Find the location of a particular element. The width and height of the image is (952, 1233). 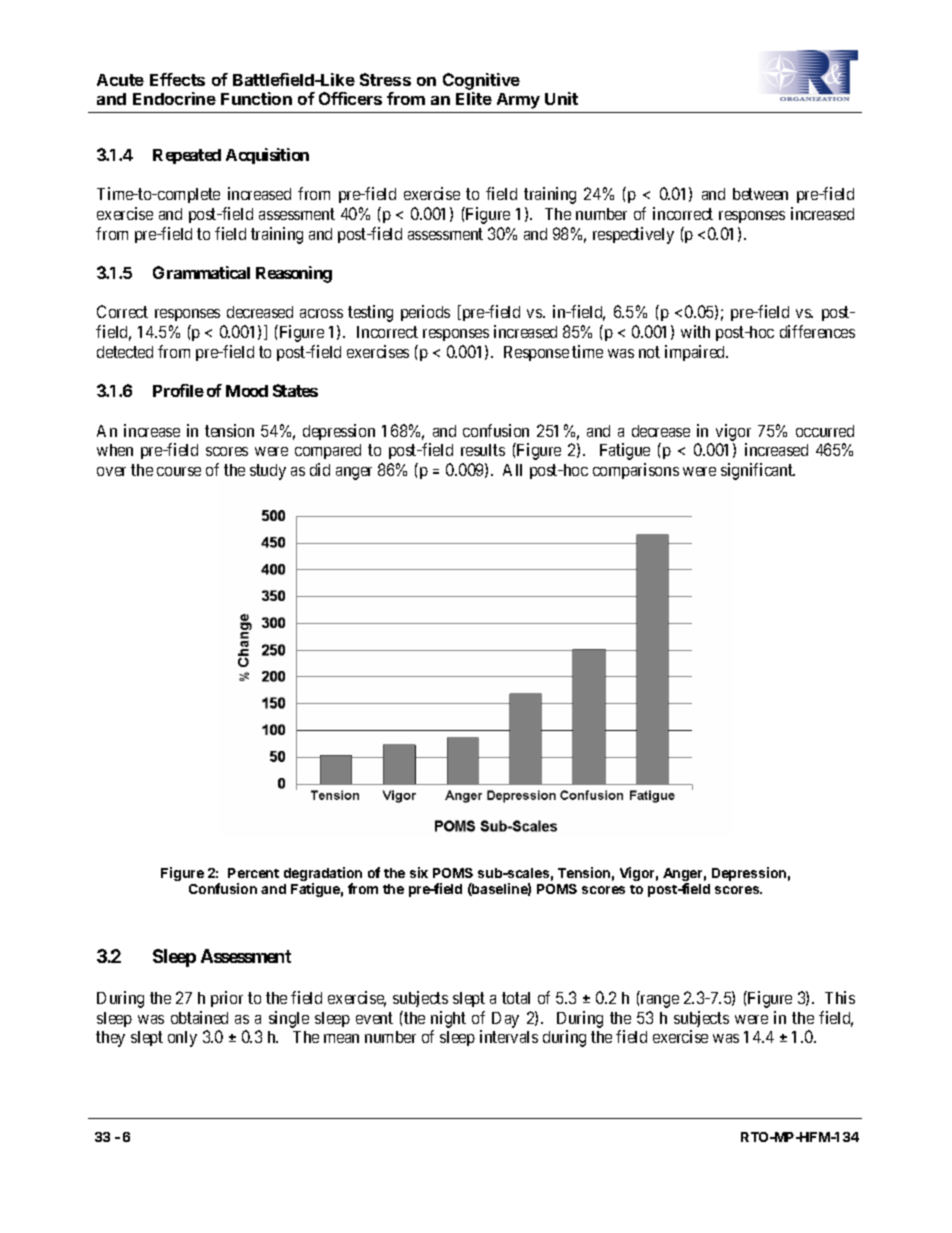

All is located at coordinates (512, 470).
